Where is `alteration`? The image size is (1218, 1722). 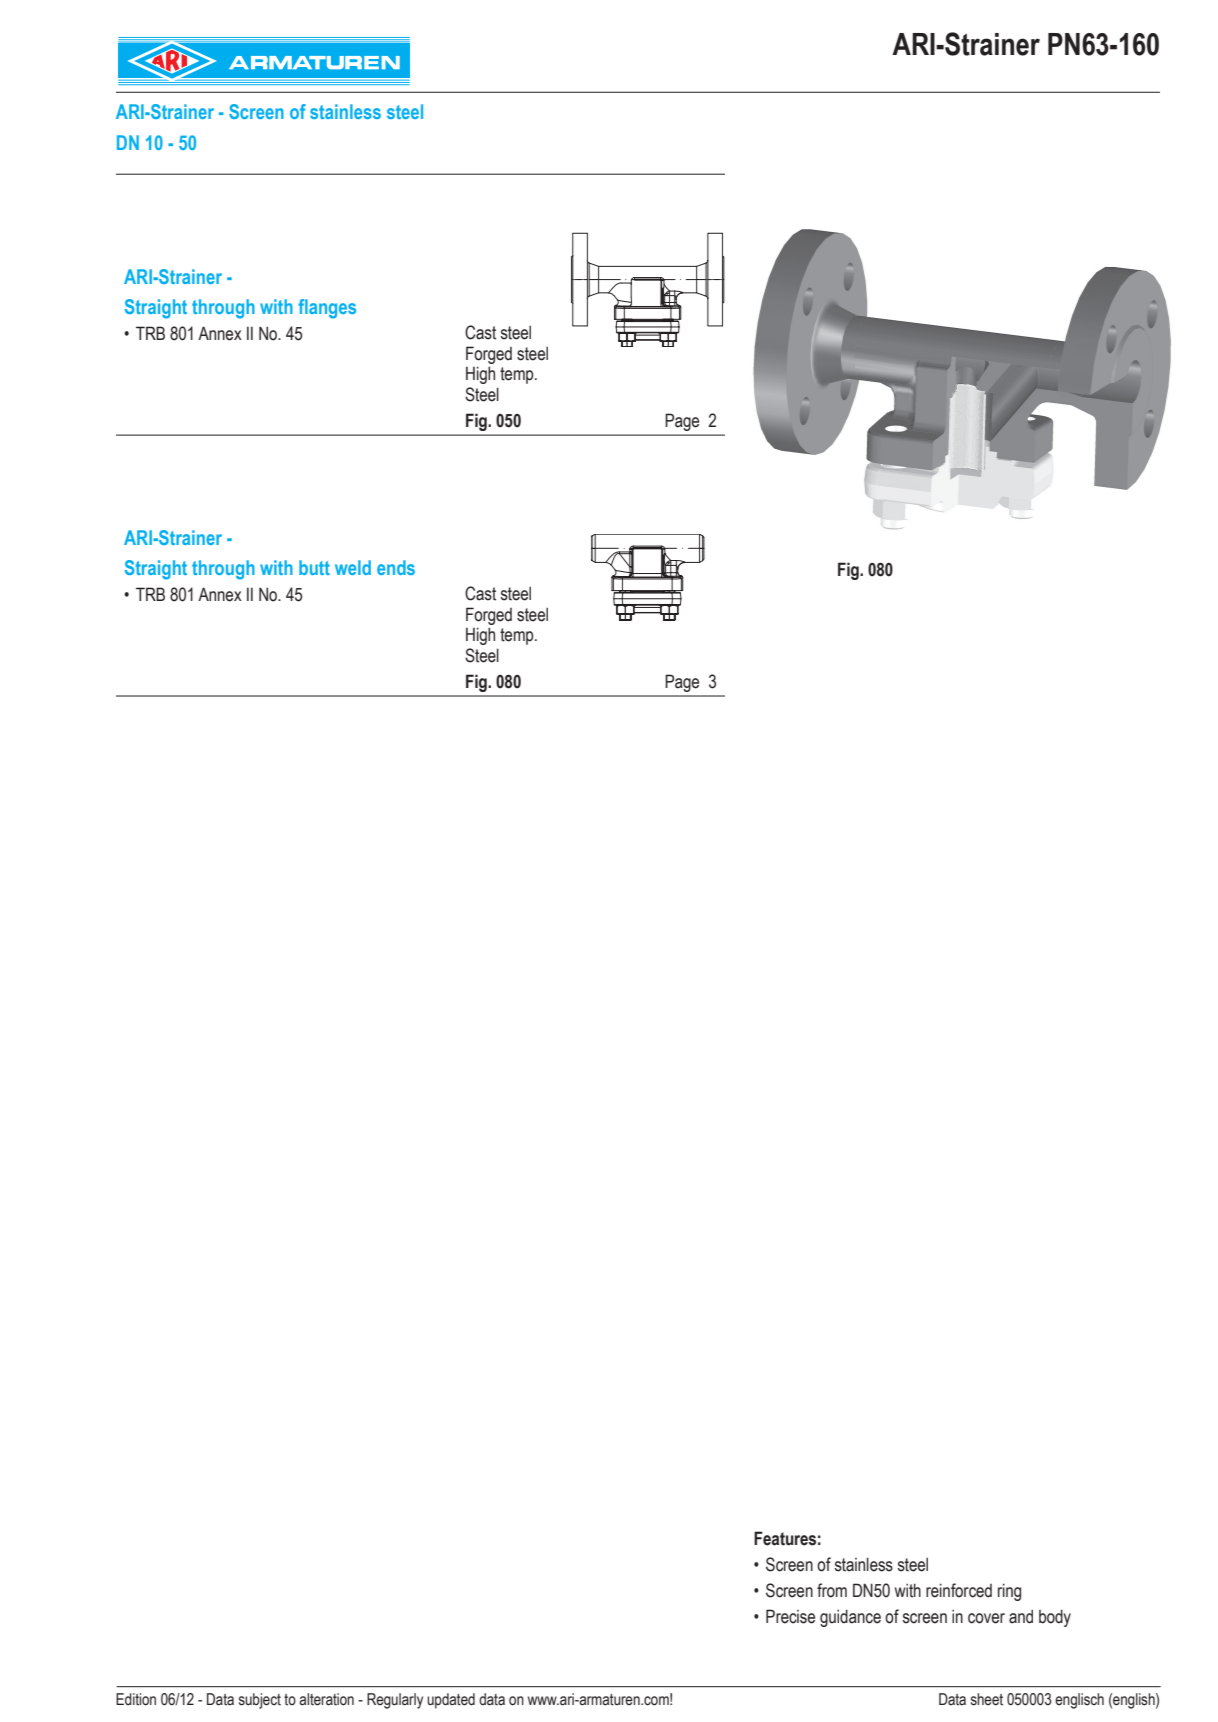 alteration is located at coordinates (326, 1699).
